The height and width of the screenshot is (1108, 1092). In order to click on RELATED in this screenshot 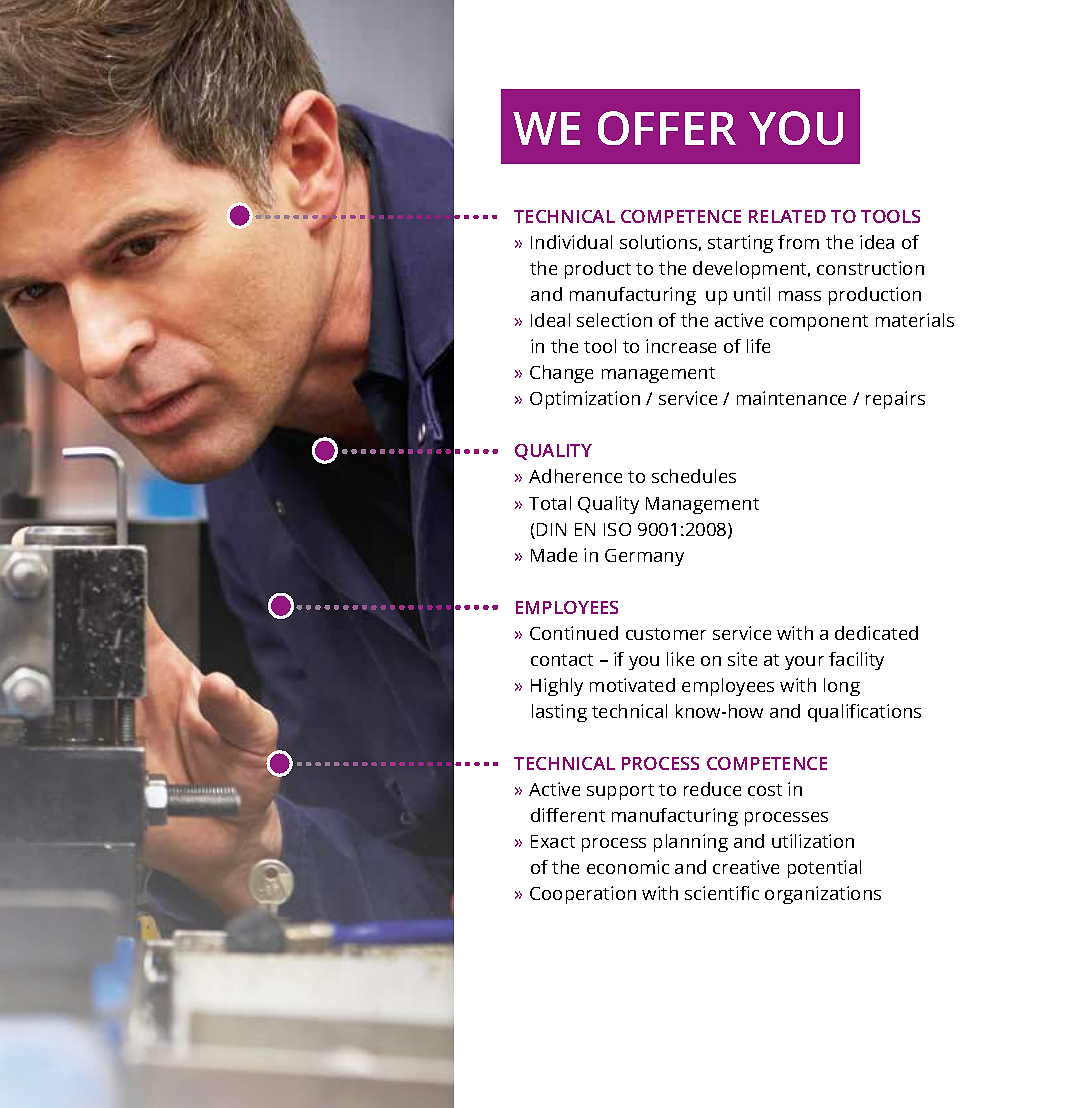, I will do `click(787, 216)`.
